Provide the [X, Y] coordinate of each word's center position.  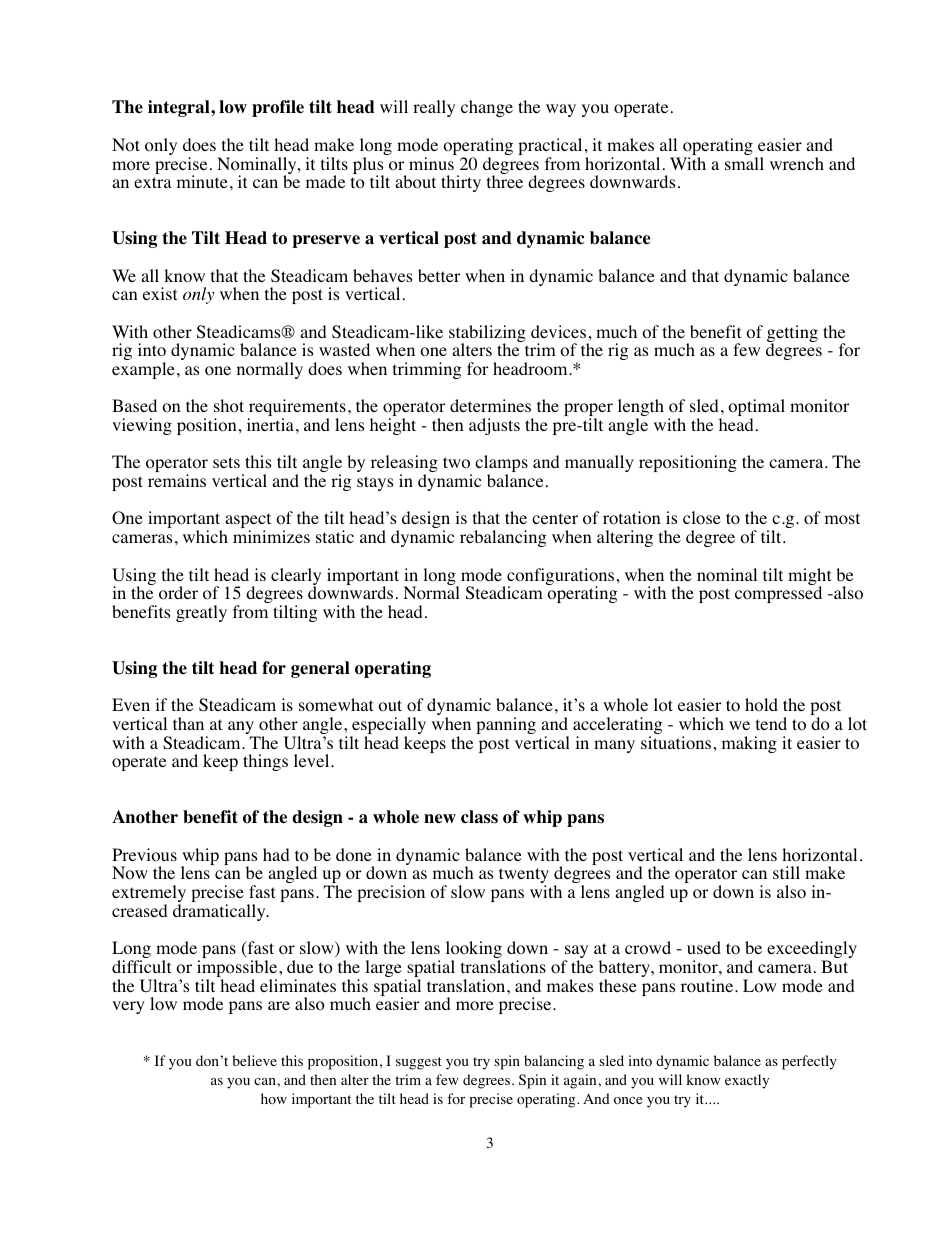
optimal [756, 409]
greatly [201, 613]
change [487, 108]
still [786, 872]
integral [180, 108]
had [276, 854]
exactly [747, 1081]
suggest [419, 1063]
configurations [560, 578]
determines [490, 405]
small [744, 163]
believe [254, 1060]
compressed [778, 593]
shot [229, 406]
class [479, 817]
